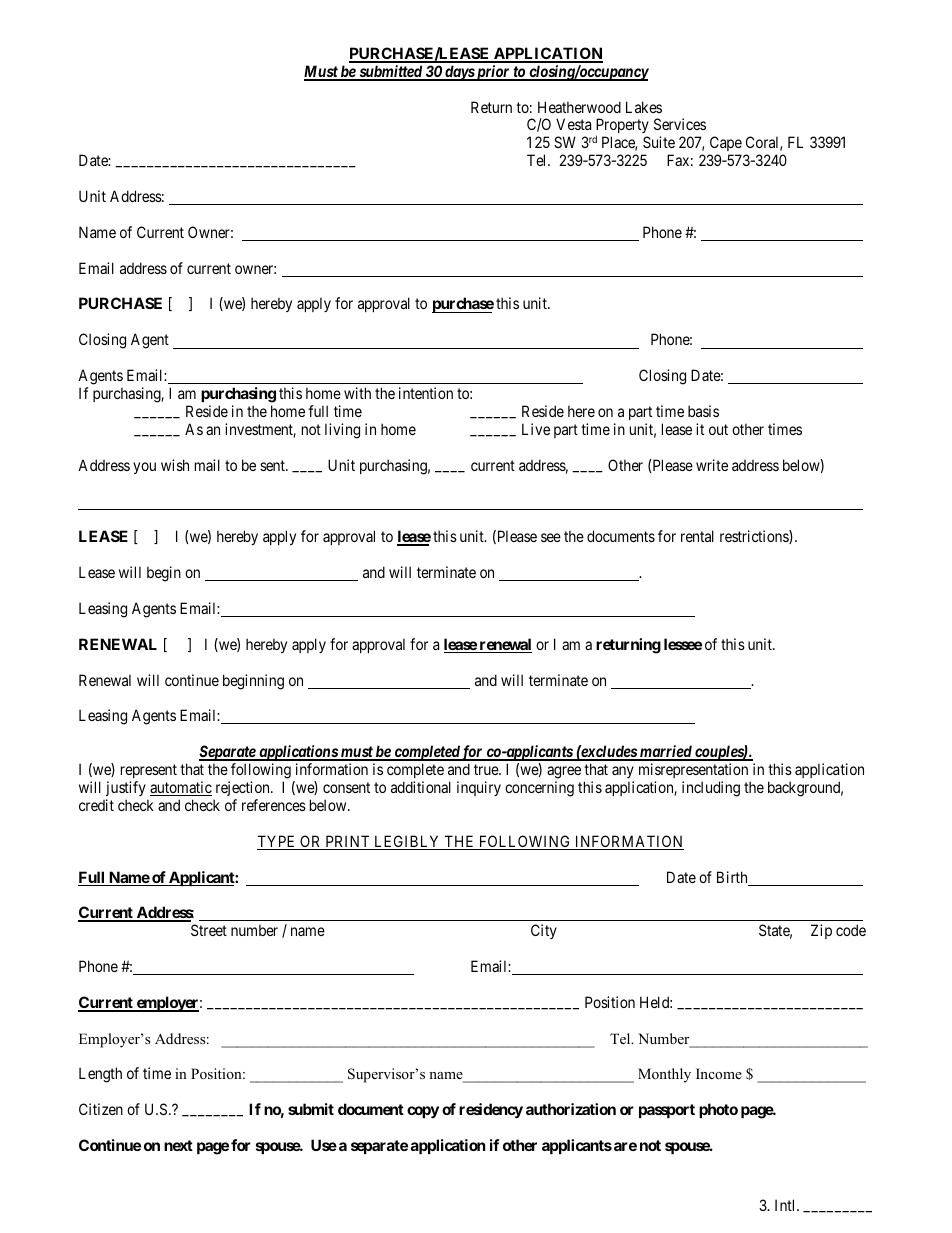 The width and height of the screenshot is (952, 1233). Describe the element at coordinates (181, 788) in the screenshot. I see `automatic` at that location.
